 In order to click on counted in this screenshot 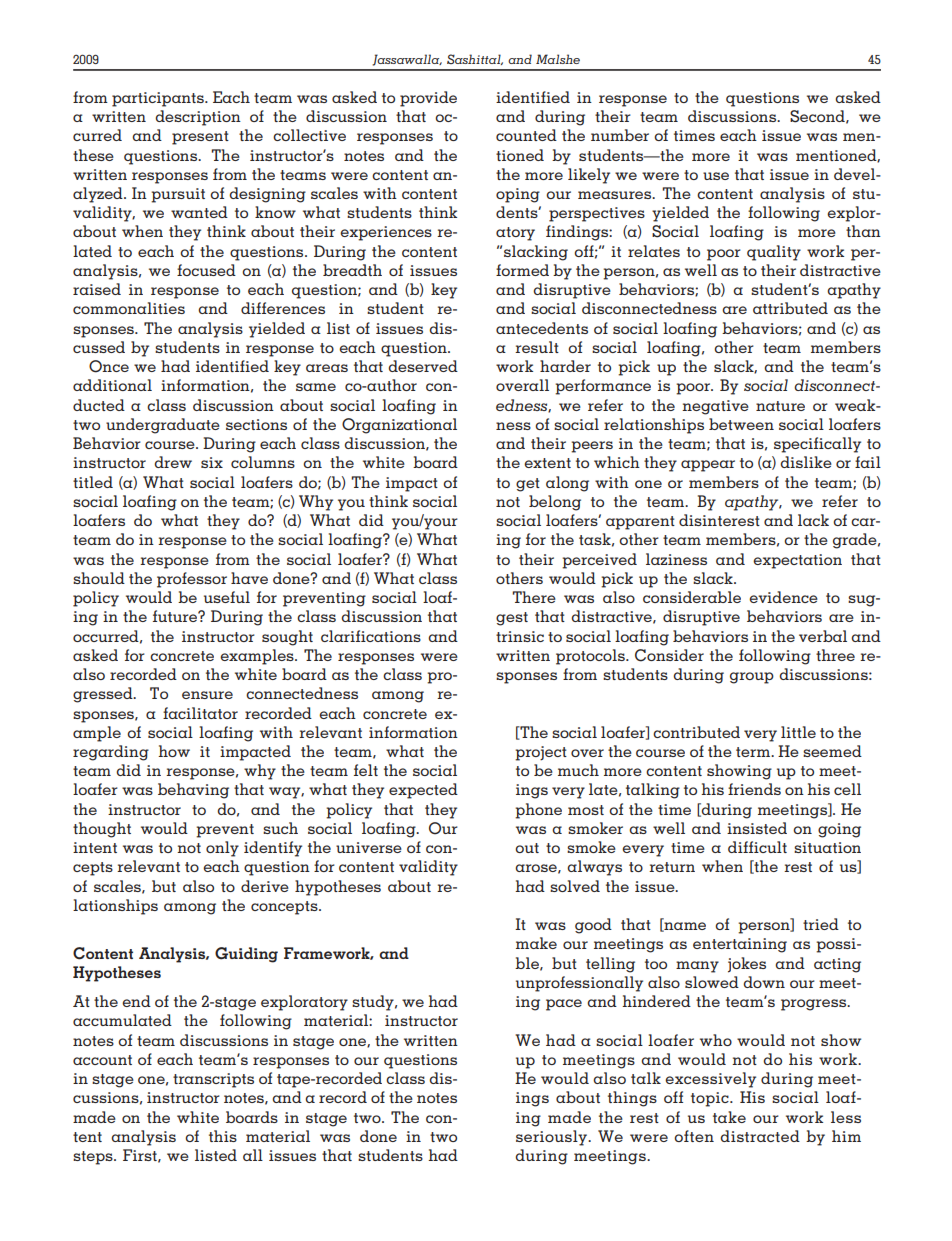, I will do `click(526, 135)`.
